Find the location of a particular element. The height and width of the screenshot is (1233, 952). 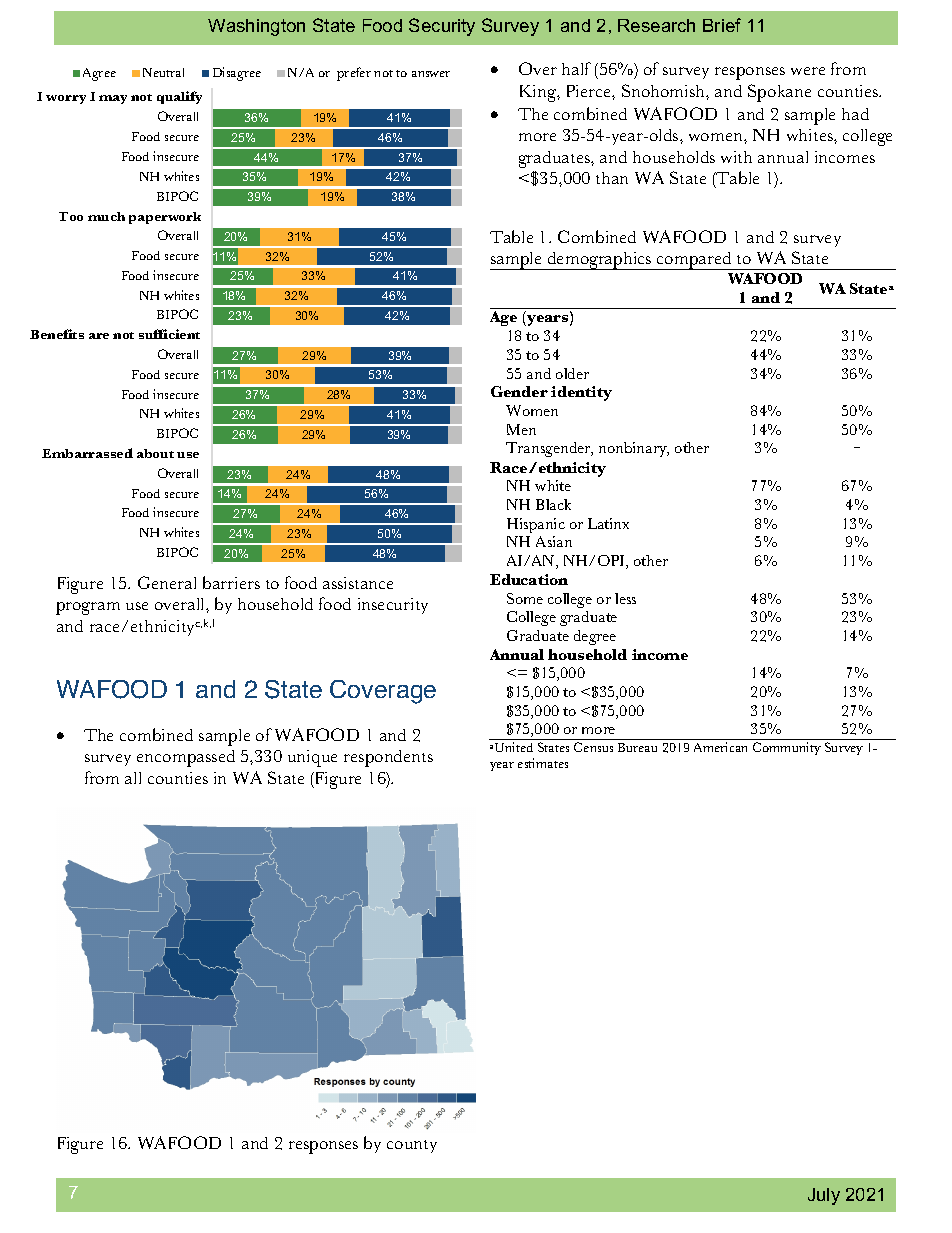

county is located at coordinates (412, 1146).
